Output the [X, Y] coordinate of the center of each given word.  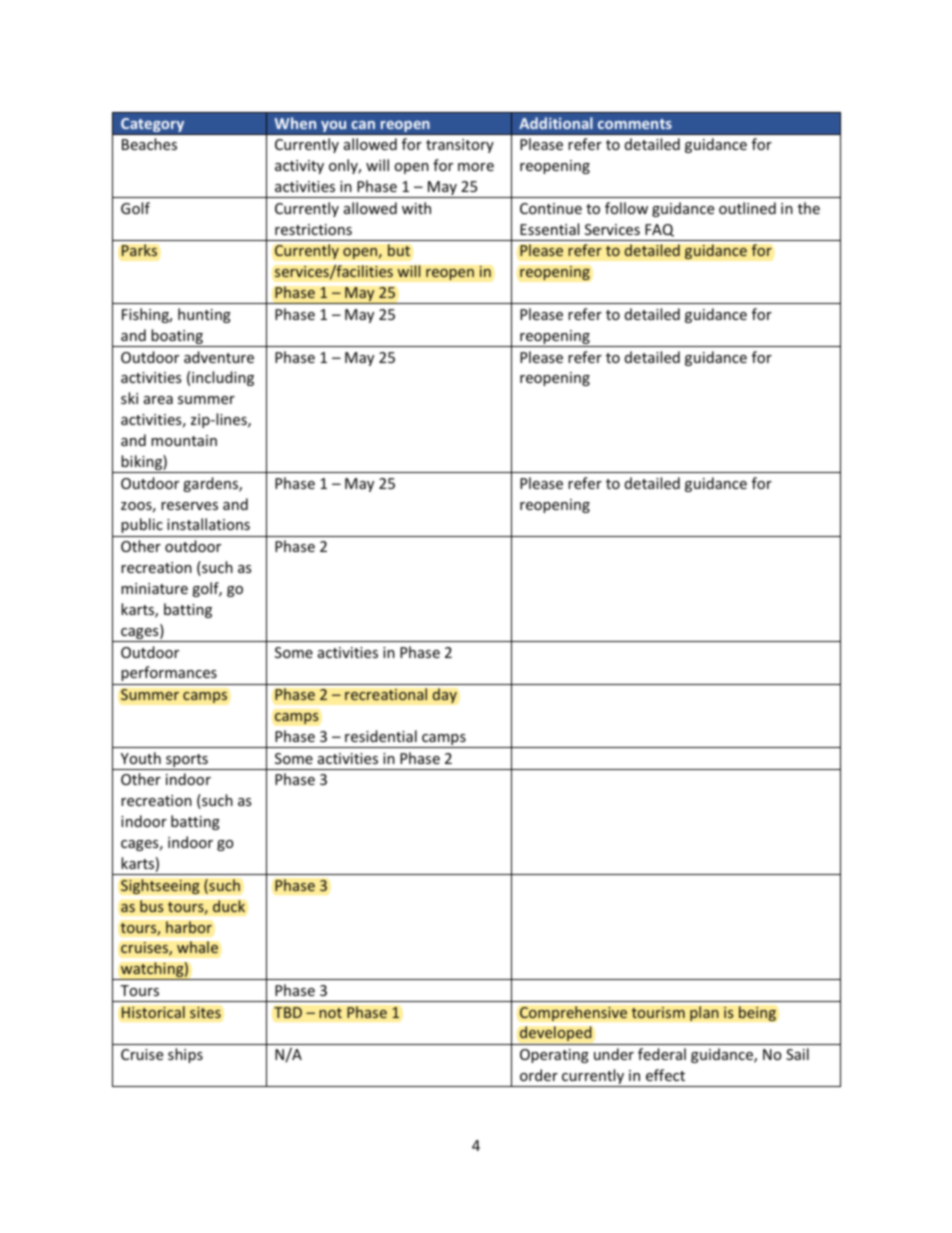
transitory [460, 146]
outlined [747, 208]
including [223, 378]
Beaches [149, 144]
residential [381, 736]
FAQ [659, 230]
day [444, 695]
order [539, 1075]
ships [185, 1055]
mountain [184, 440]
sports [187, 762]
